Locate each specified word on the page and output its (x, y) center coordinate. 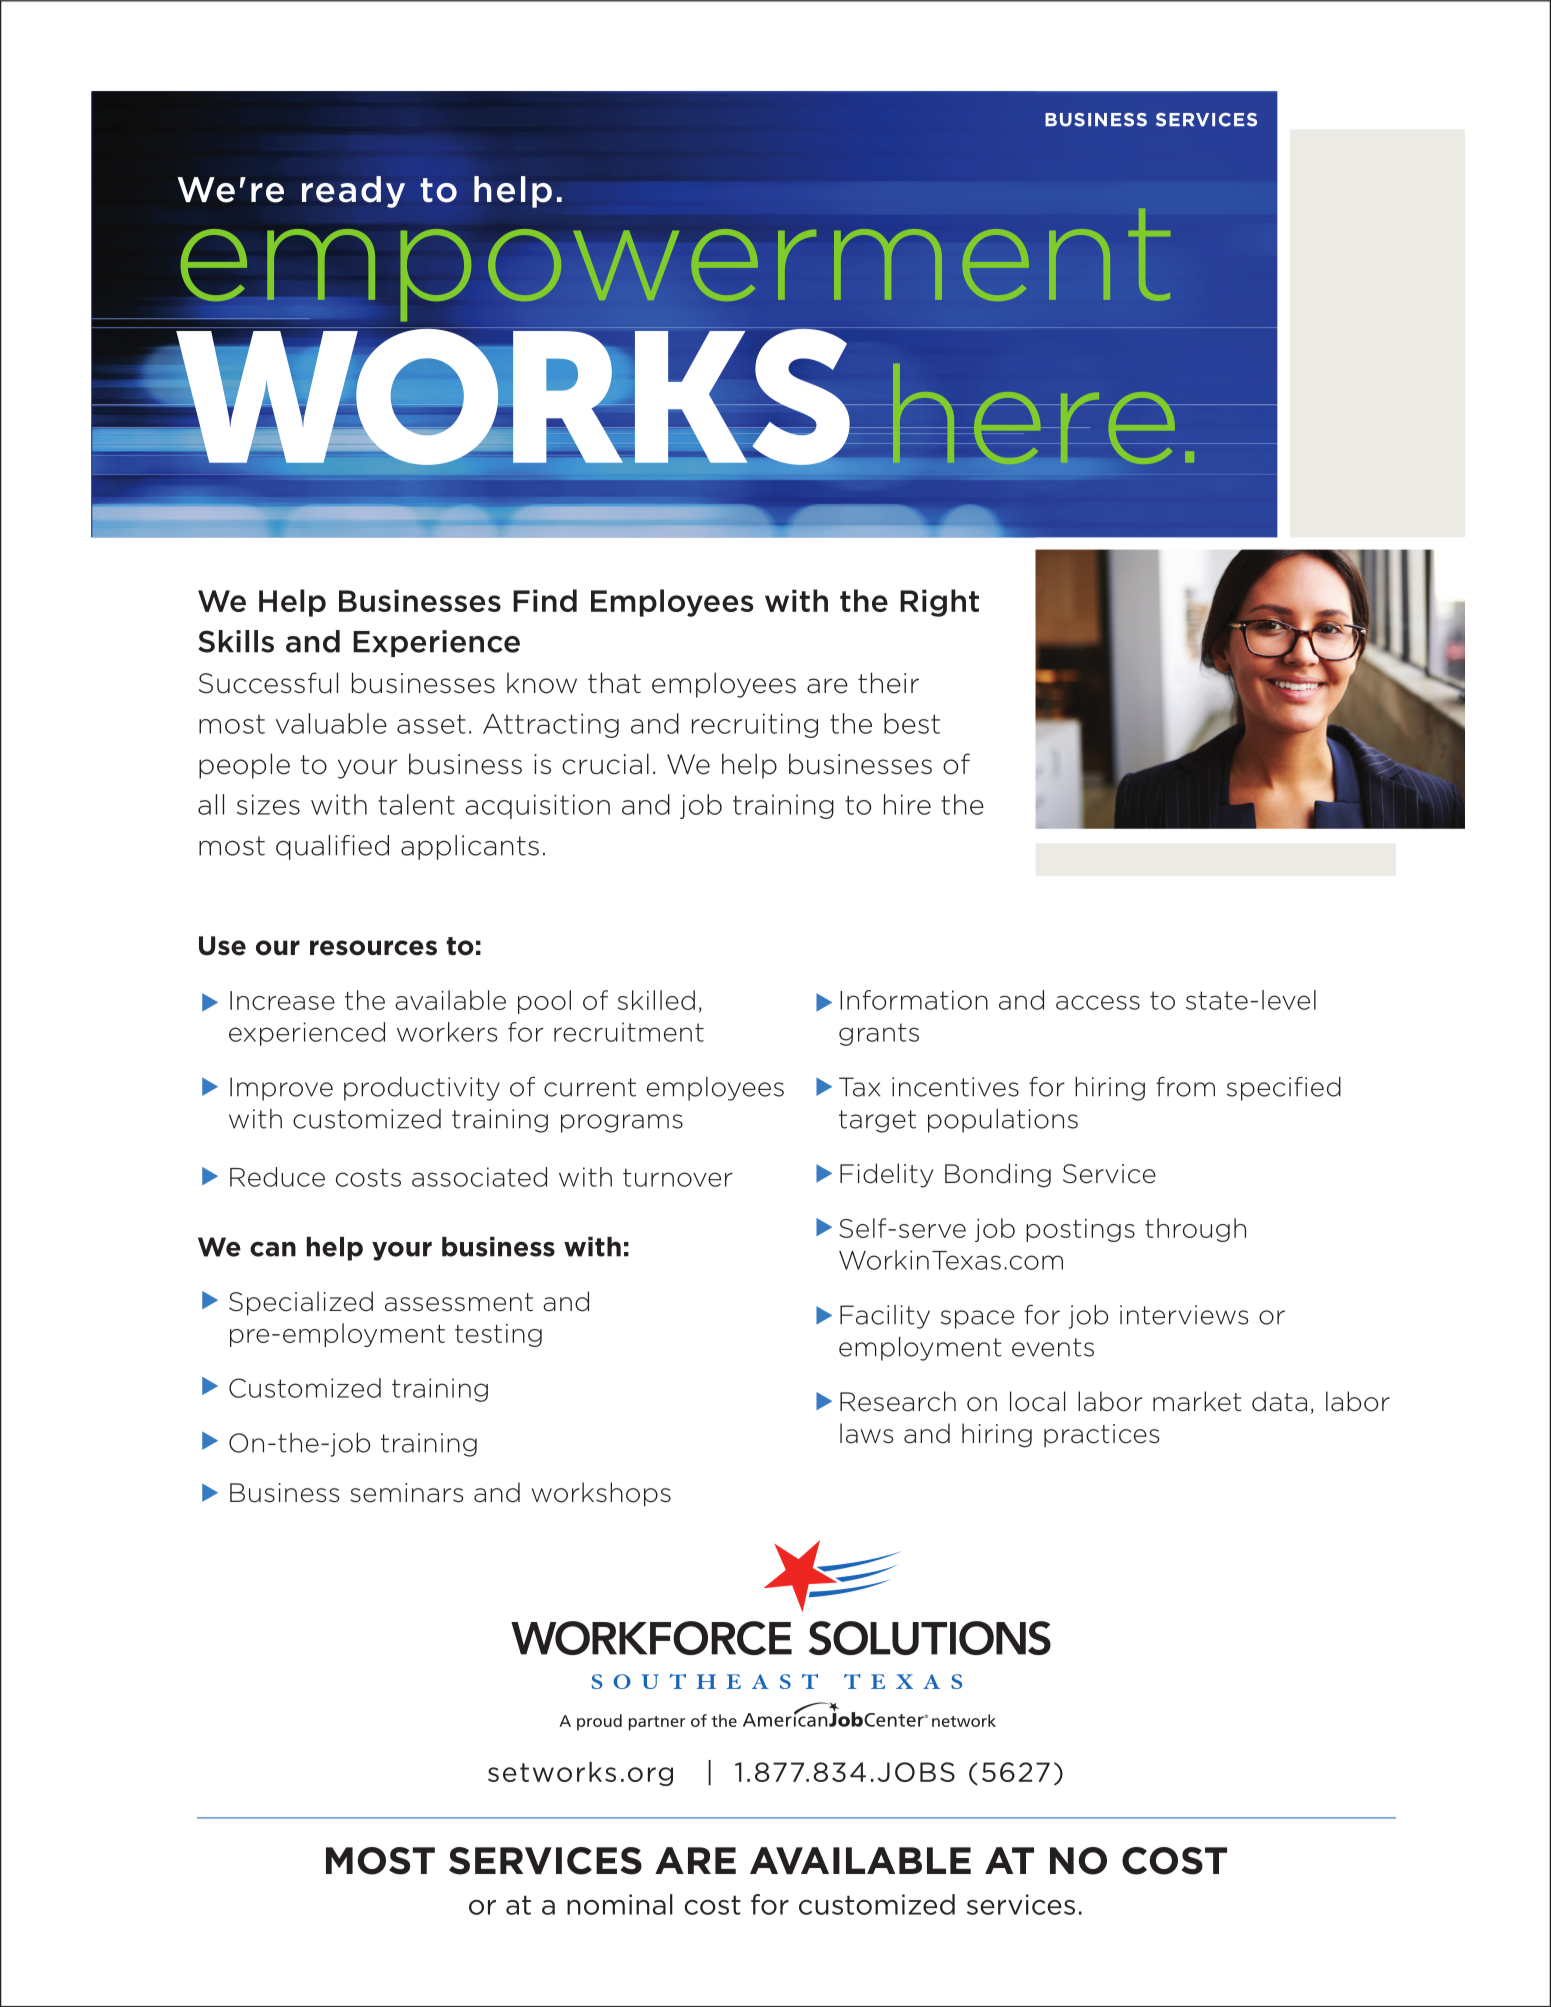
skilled (656, 1000)
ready (353, 192)
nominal (620, 1904)
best (912, 723)
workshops (601, 1494)
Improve (281, 1089)
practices (1102, 1435)
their (888, 683)
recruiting (755, 725)
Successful (268, 683)
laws (867, 1433)
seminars (407, 1493)
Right (939, 603)
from (1185, 1087)
